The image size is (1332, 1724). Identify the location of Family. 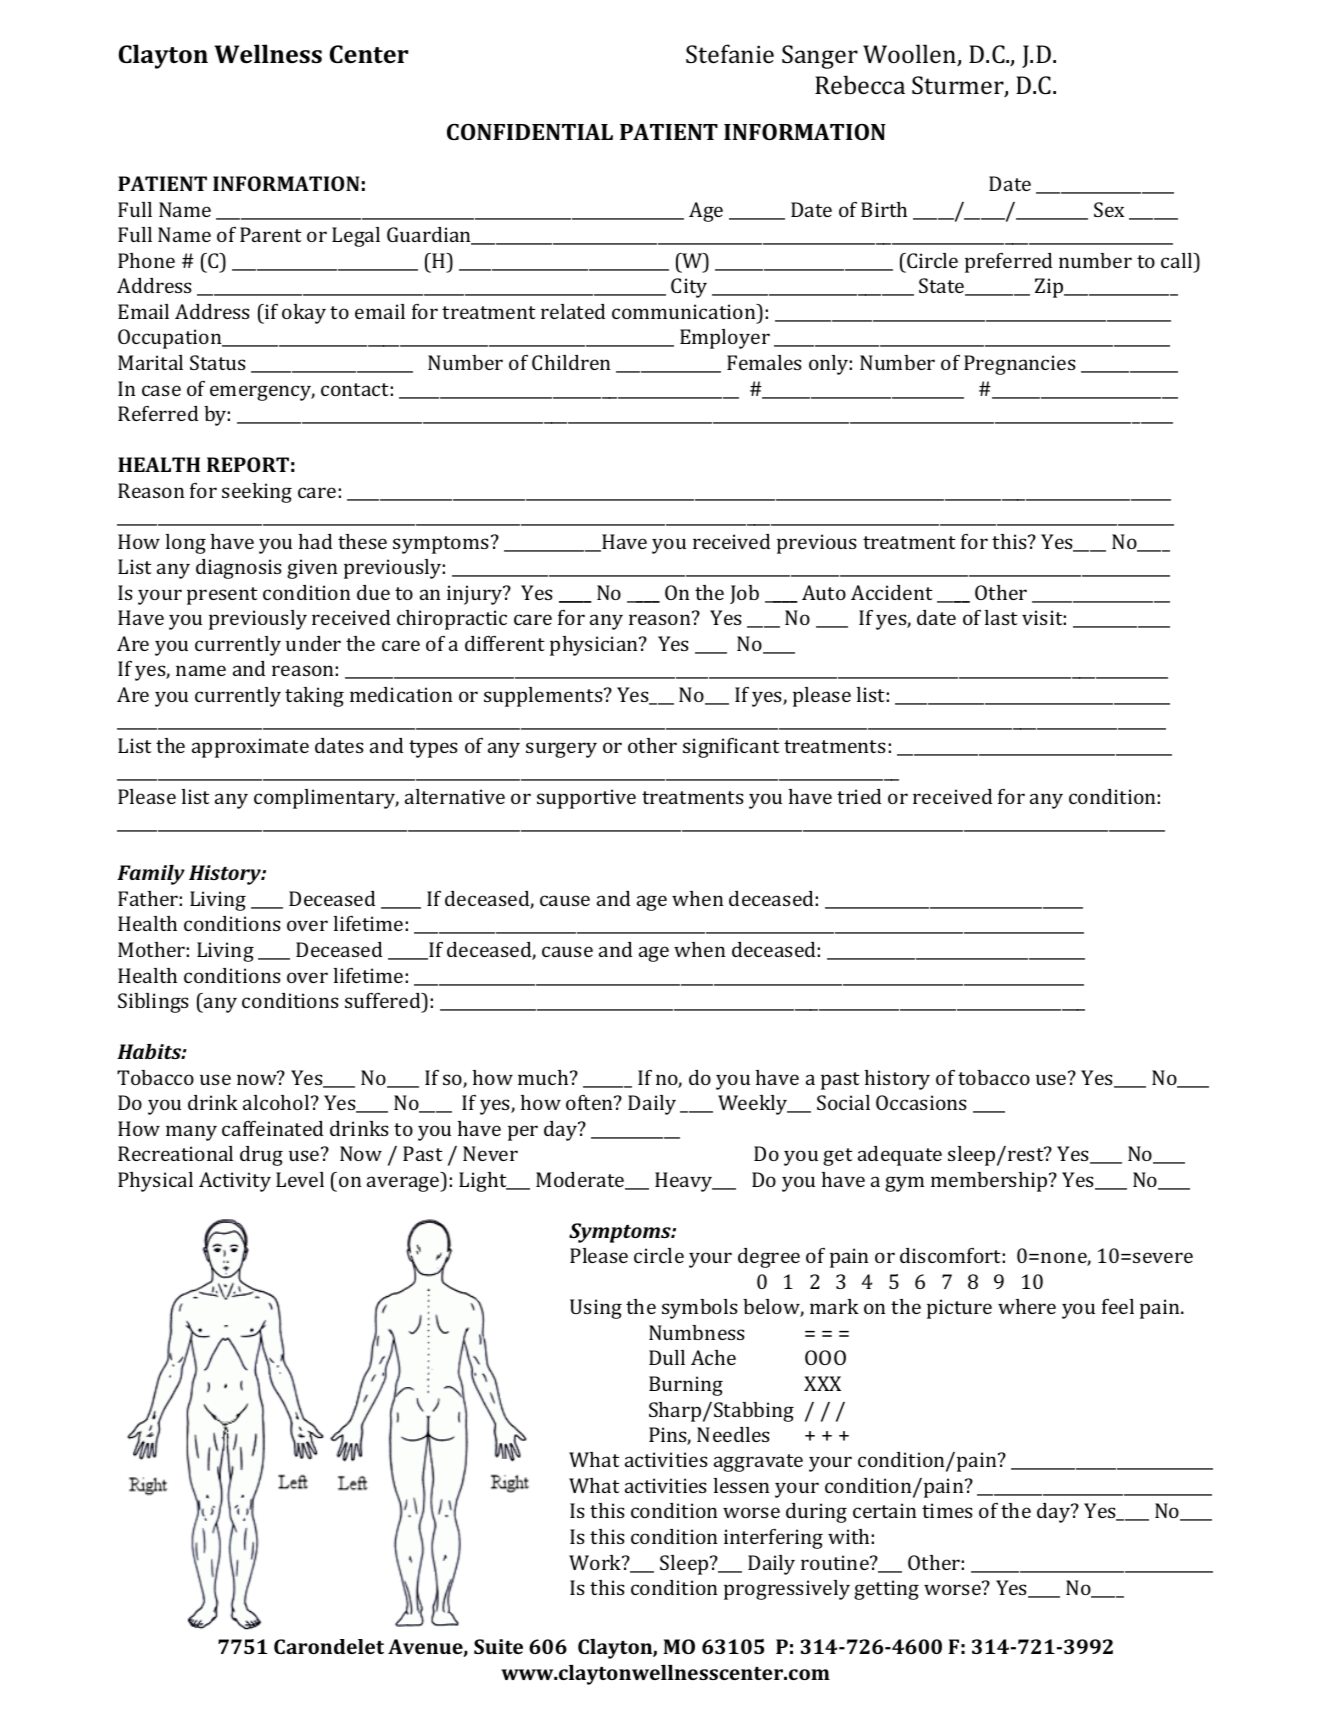
(151, 875).
